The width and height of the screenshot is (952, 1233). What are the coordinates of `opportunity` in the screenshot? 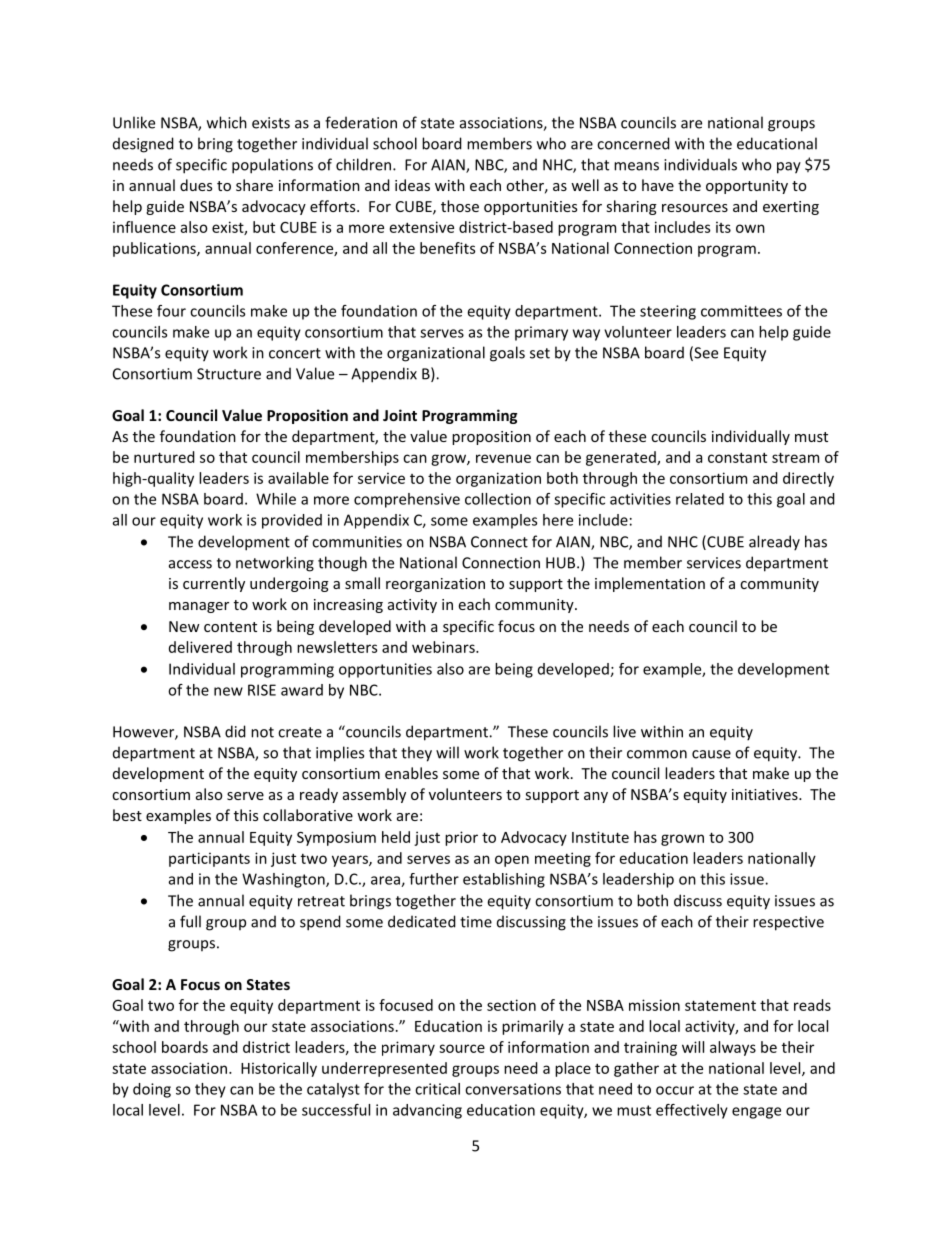 It's located at (747, 187).
